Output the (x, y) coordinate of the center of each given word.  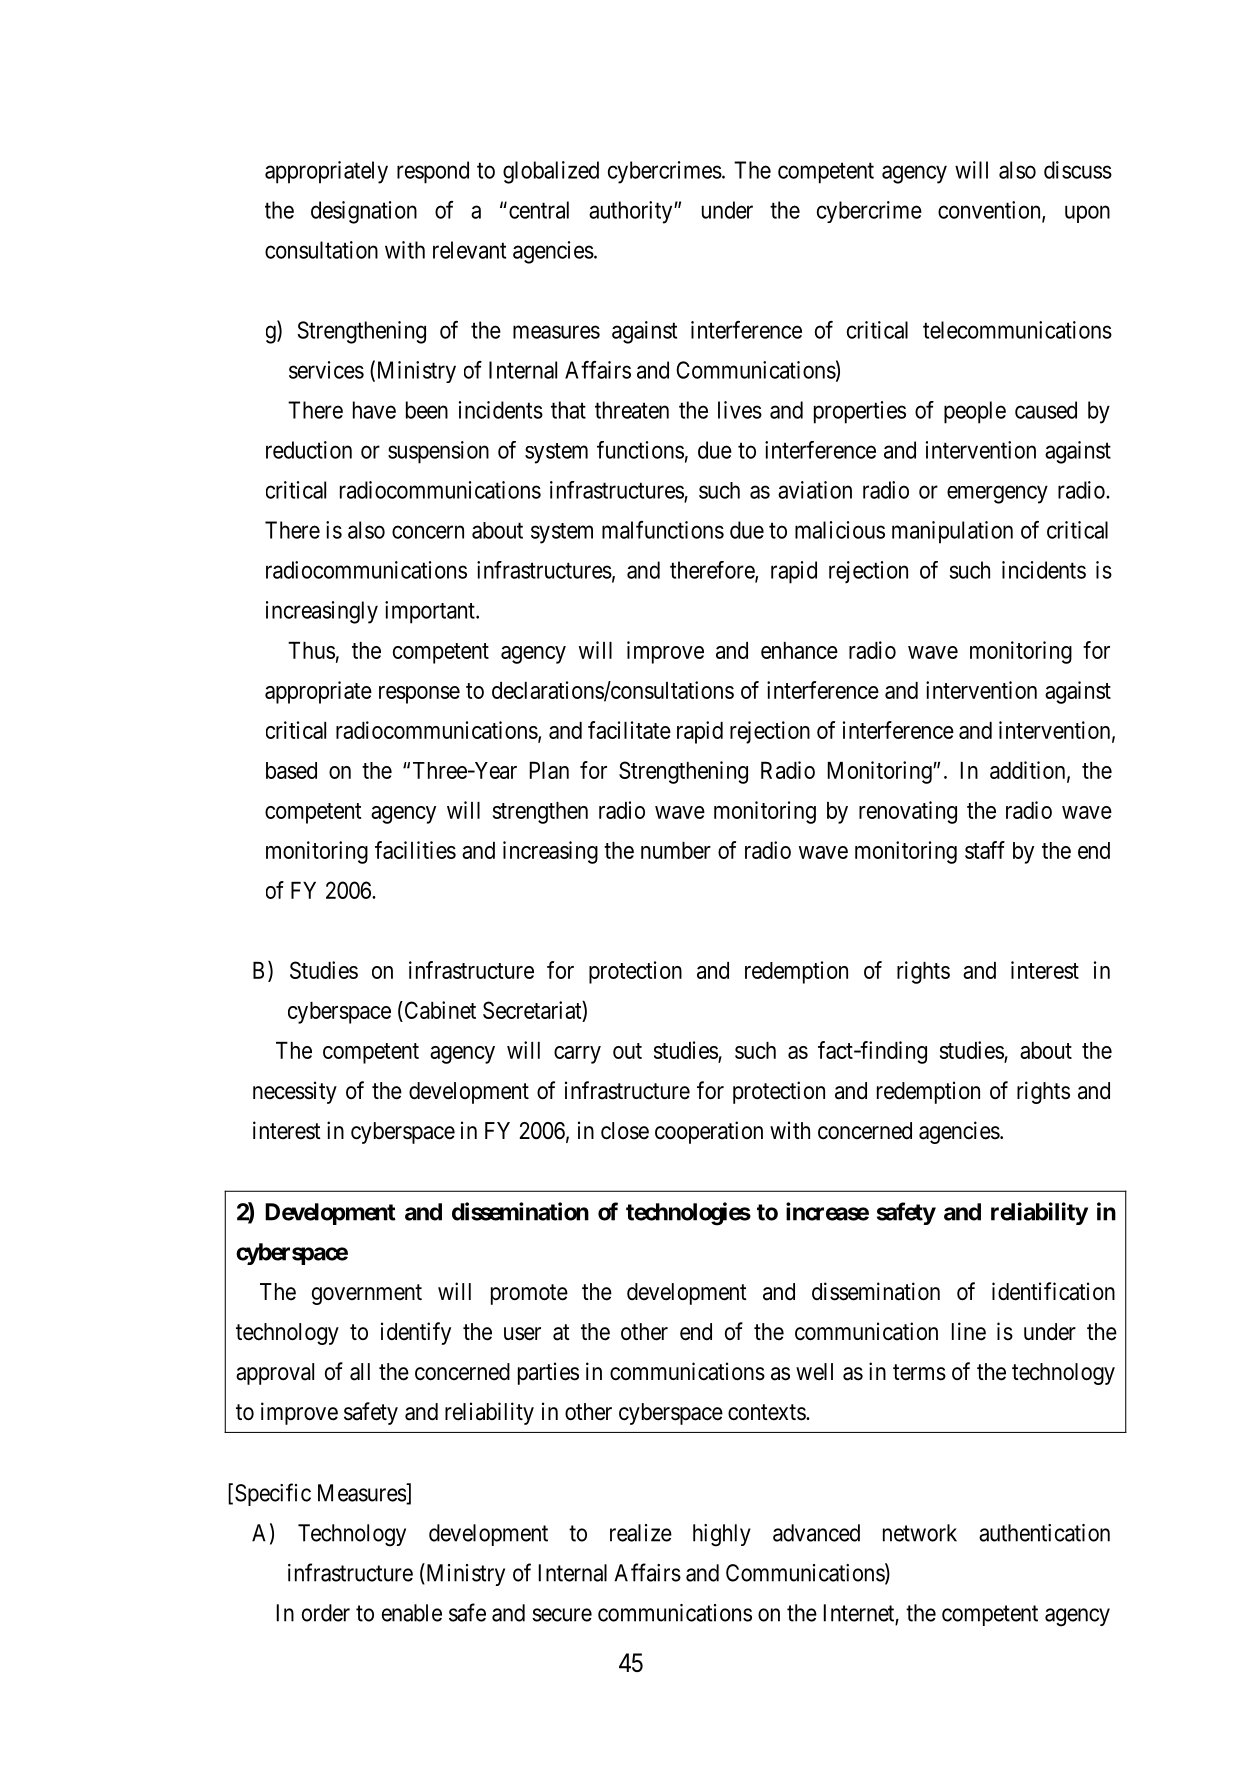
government (367, 1294)
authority (632, 212)
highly (722, 1535)
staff (985, 850)
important (431, 612)
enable (412, 1613)
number (676, 850)
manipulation (952, 532)
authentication (1044, 1533)
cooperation (709, 1132)
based (291, 770)
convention (990, 211)
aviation (815, 490)
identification (1053, 1291)
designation (364, 212)
